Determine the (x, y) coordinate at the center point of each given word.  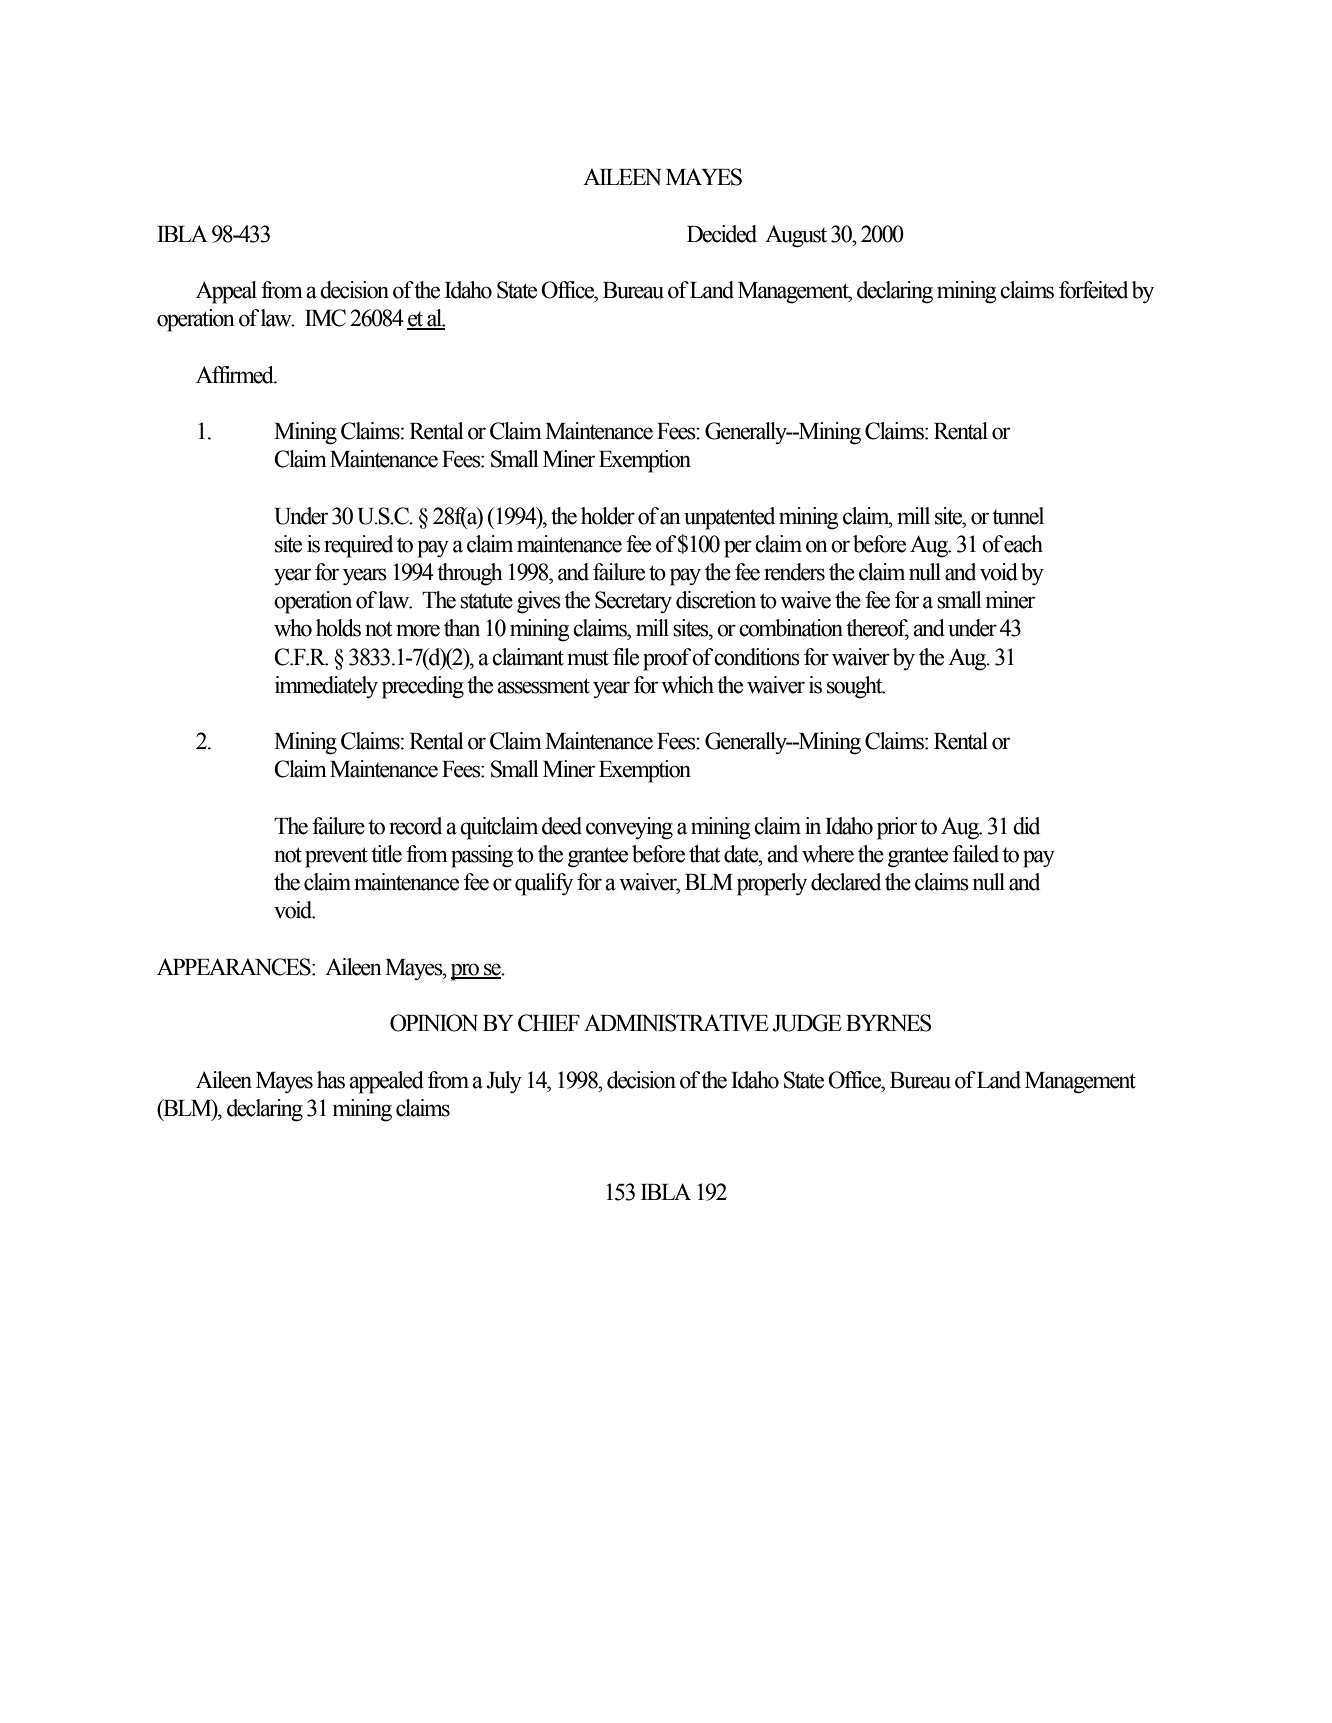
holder (608, 516)
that (705, 854)
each (1023, 544)
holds (338, 628)
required (358, 546)
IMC (325, 318)
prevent (336, 857)
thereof (877, 629)
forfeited (1093, 290)
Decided (722, 234)
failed (976, 854)
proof (668, 659)
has (331, 1080)
